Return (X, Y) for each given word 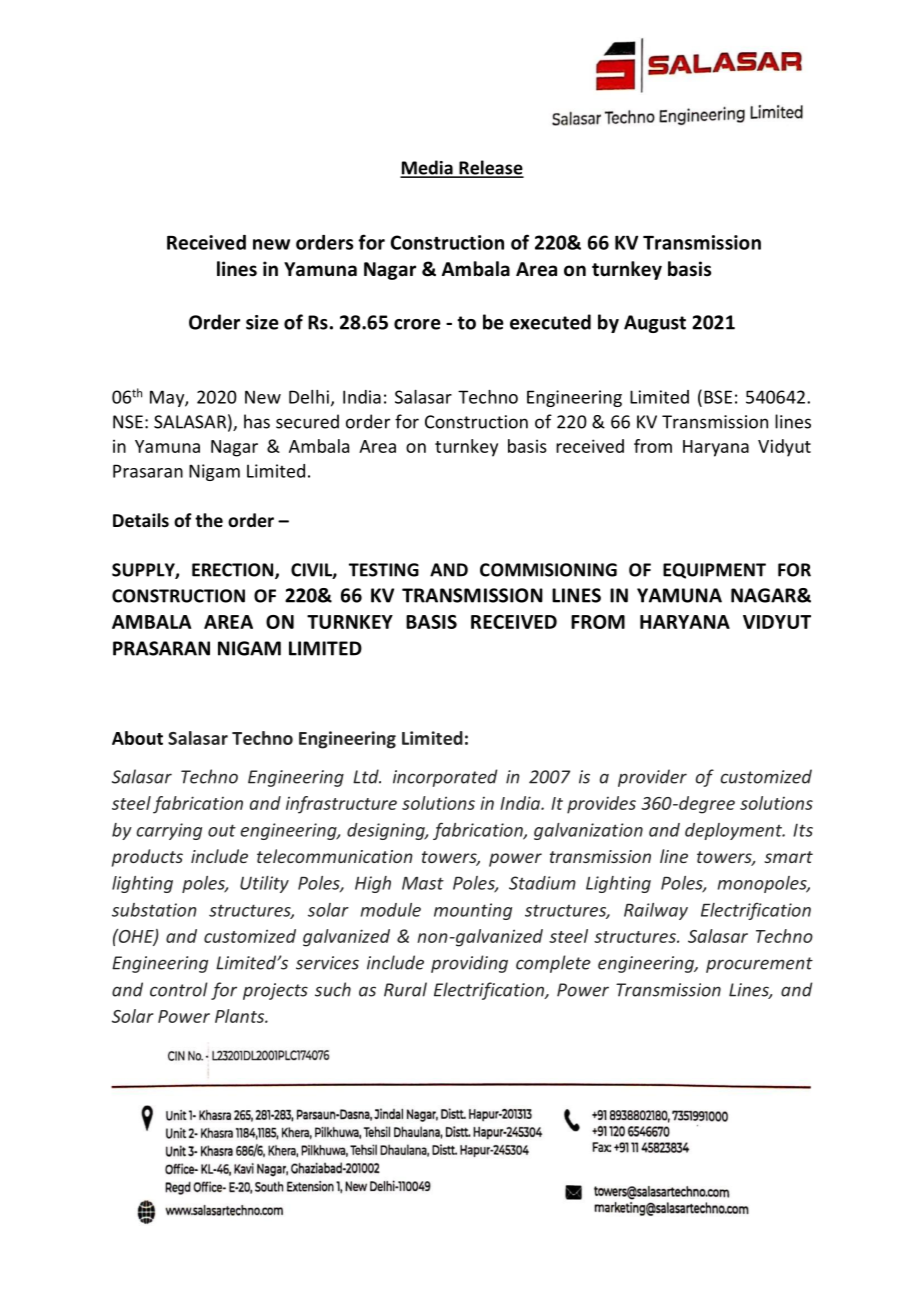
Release (490, 168)
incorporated (445, 778)
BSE (718, 397)
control (179, 989)
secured (307, 421)
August (655, 324)
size (262, 322)
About (137, 738)
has (257, 421)
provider (652, 778)
